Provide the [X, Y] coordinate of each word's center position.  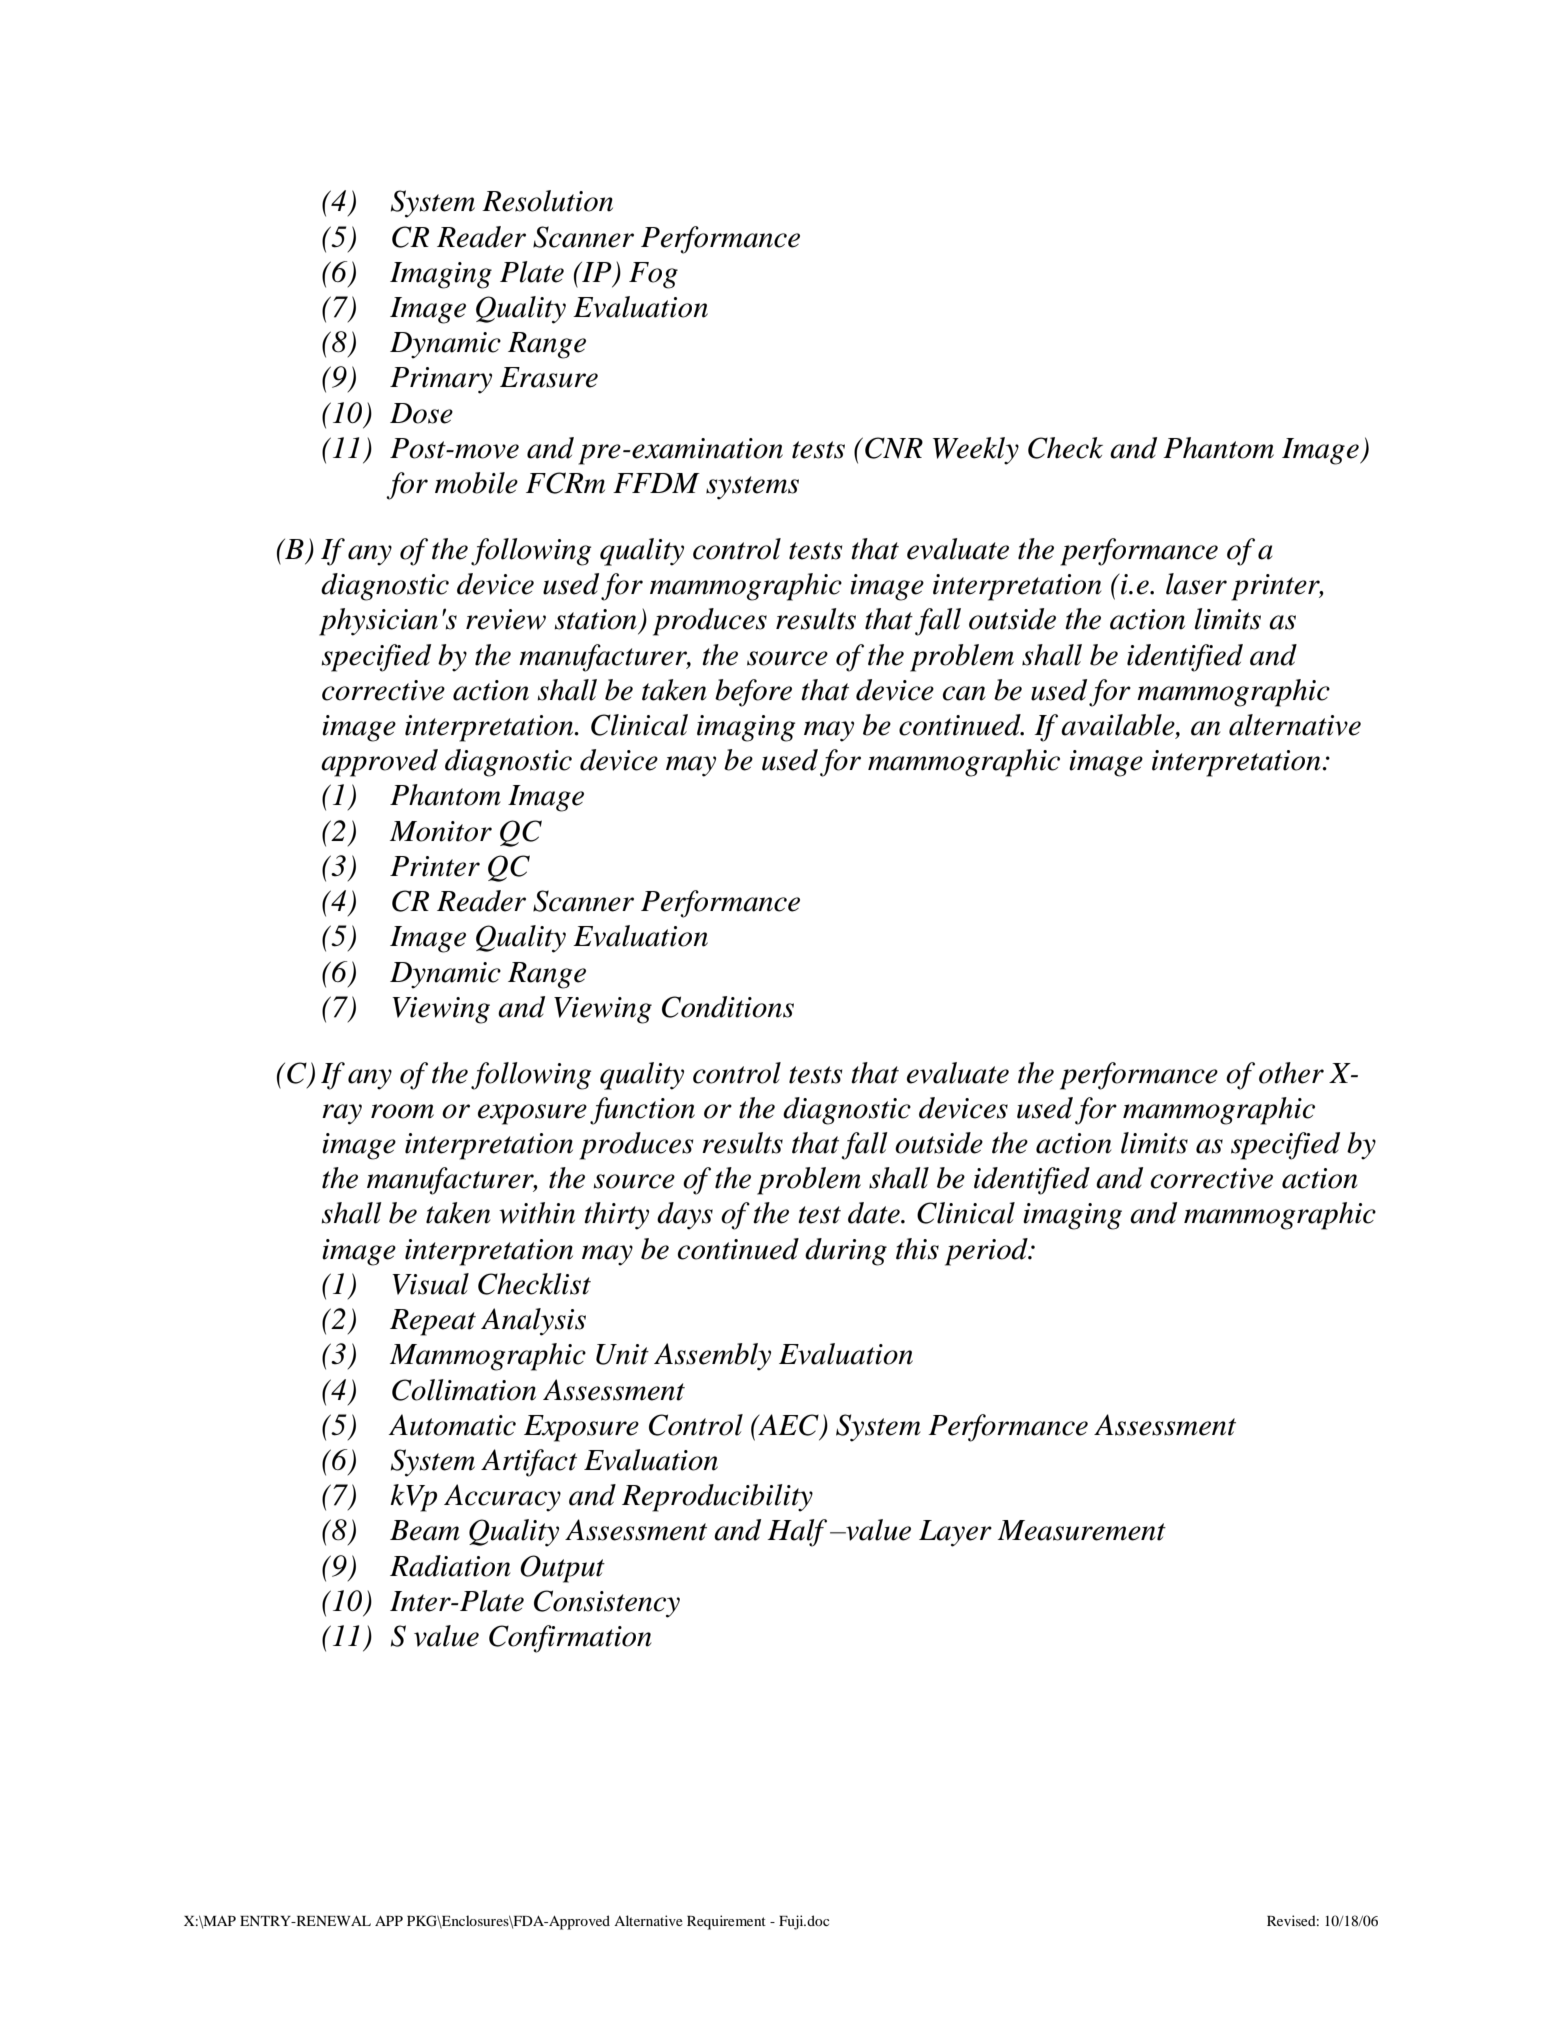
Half [797, 1533]
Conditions [728, 1007]
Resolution [547, 201]
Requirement [726, 1922]
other [1291, 1073]
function [642, 1111]
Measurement [1082, 1530]
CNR [894, 448]
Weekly [976, 451]
